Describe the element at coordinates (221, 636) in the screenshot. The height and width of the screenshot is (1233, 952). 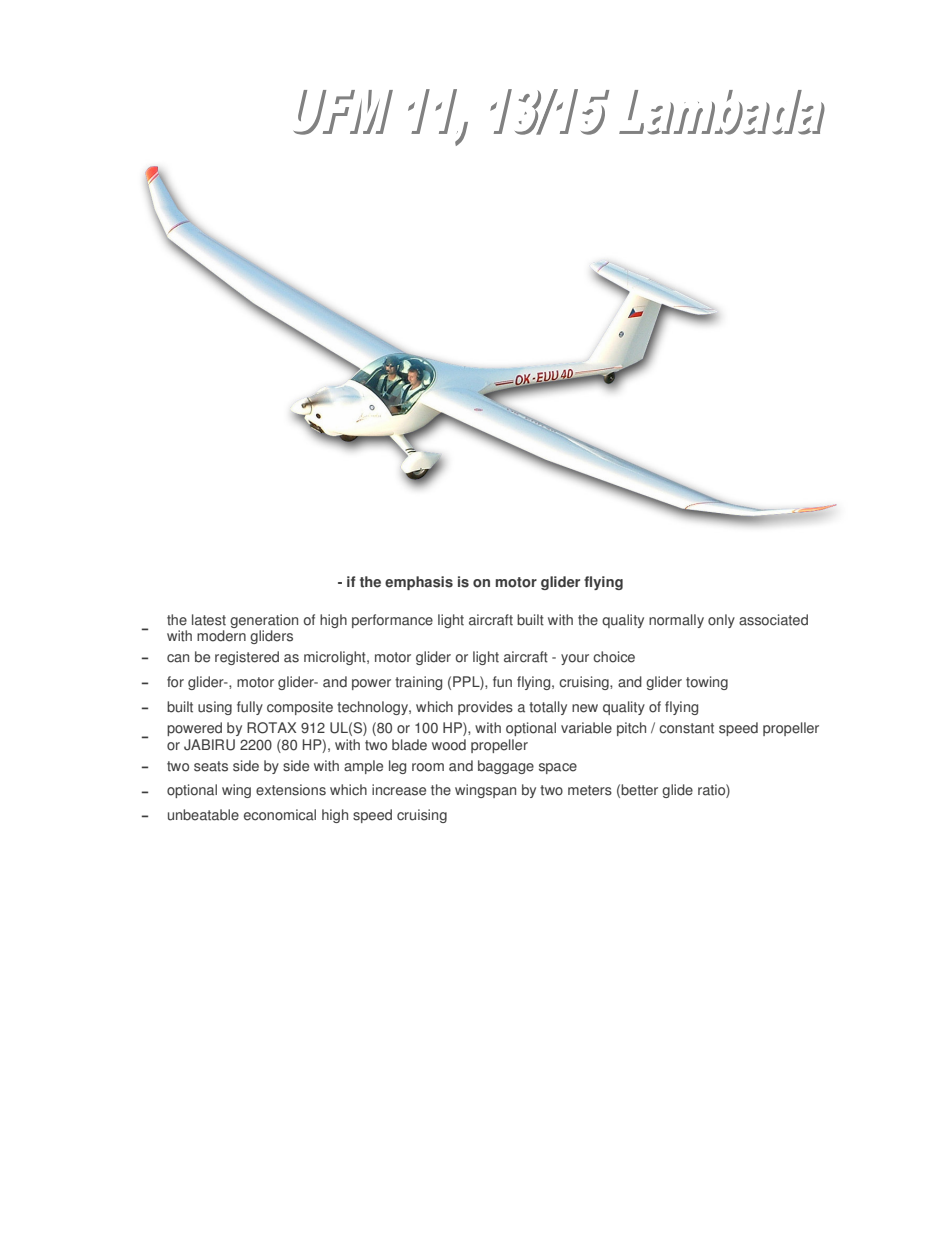
I see `modern` at that location.
